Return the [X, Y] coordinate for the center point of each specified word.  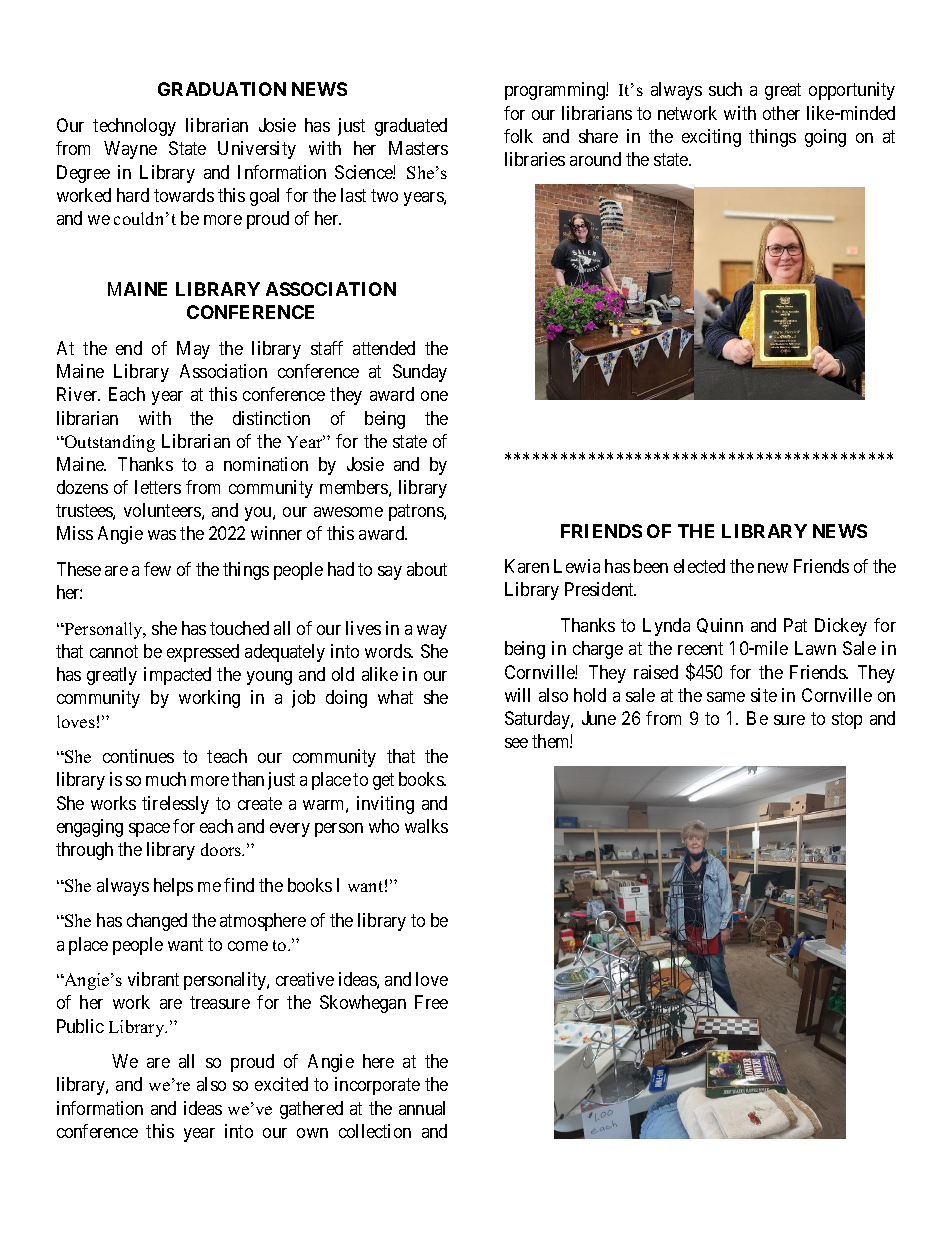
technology [134, 127]
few [157, 569]
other [781, 113]
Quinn [720, 625]
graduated [411, 127]
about [427, 569]
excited [281, 1084]
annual [422, 1108]
